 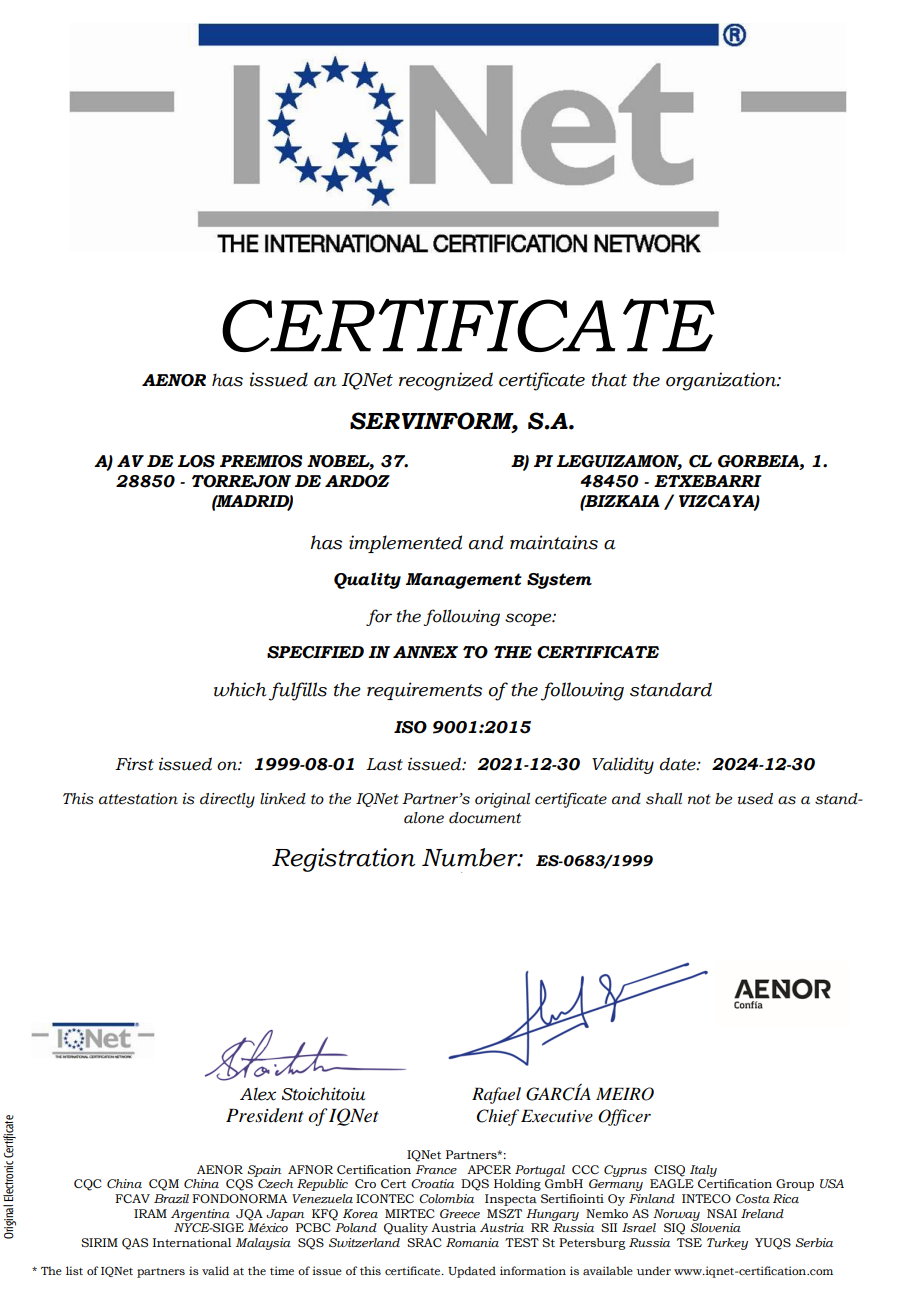 What do you see at coordinates (609, 379) in the document?
I see `that` at bounding box center [609, 379].
